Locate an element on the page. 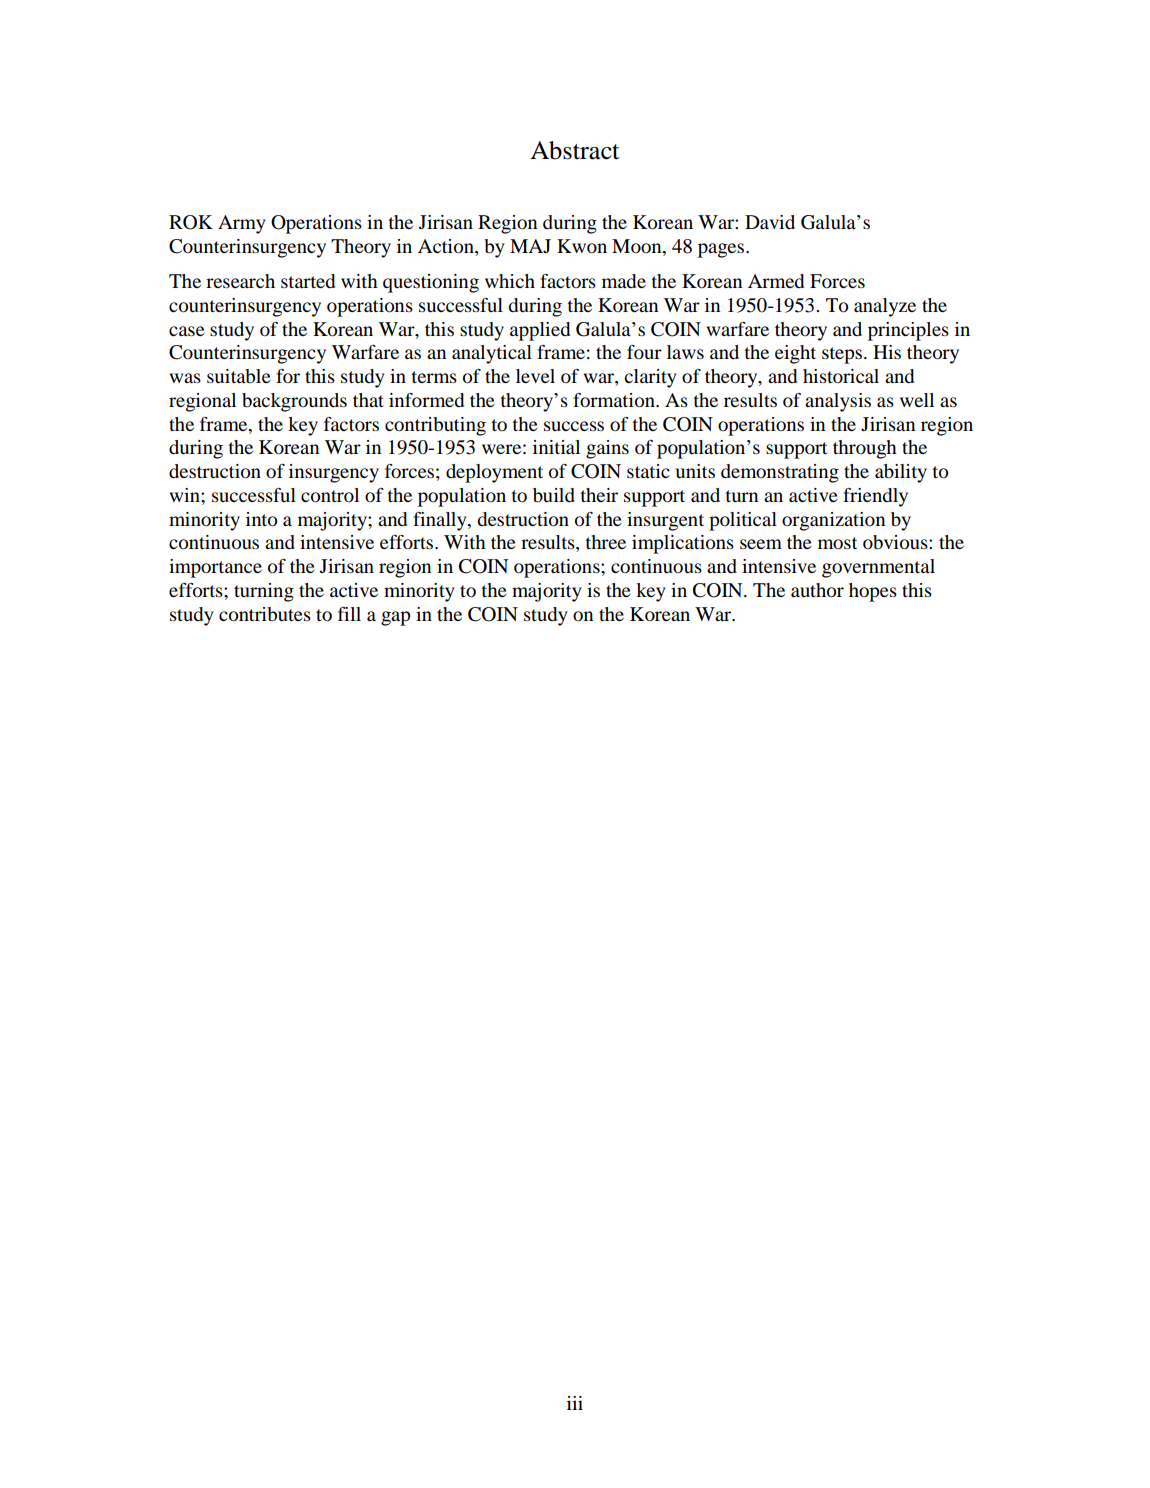 This image has height=1488, width=1150. Abstract is located at coordinates (575, 150).
